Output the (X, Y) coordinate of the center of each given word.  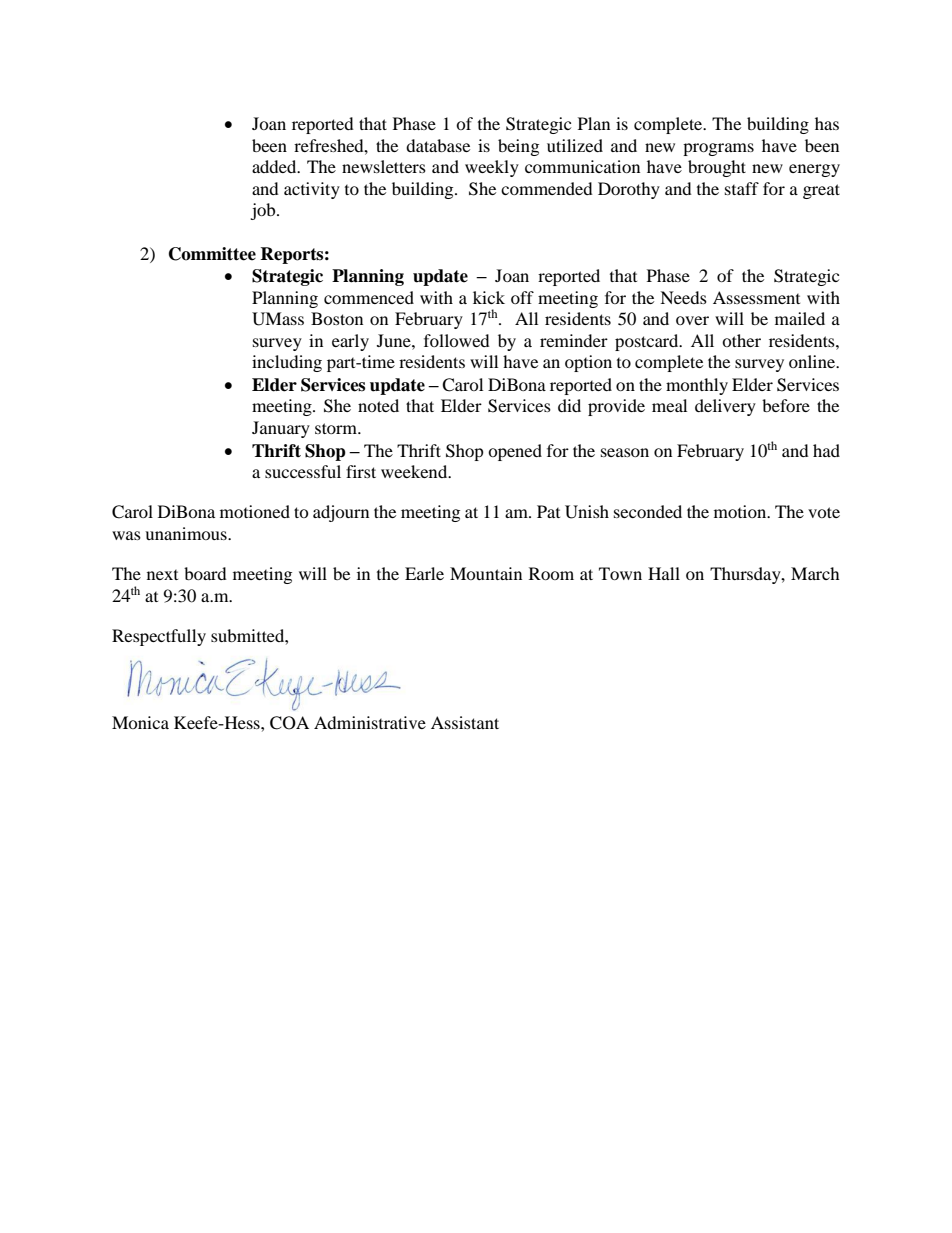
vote (824, 512)
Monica (140, 722)
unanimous (187, 533)
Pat (548, 511)
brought (717, 168)
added (275, 166)
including (287, 363)
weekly (492, 168)
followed (457, 340)
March (815, 573)
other (741, 340)
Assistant (465, 722)
